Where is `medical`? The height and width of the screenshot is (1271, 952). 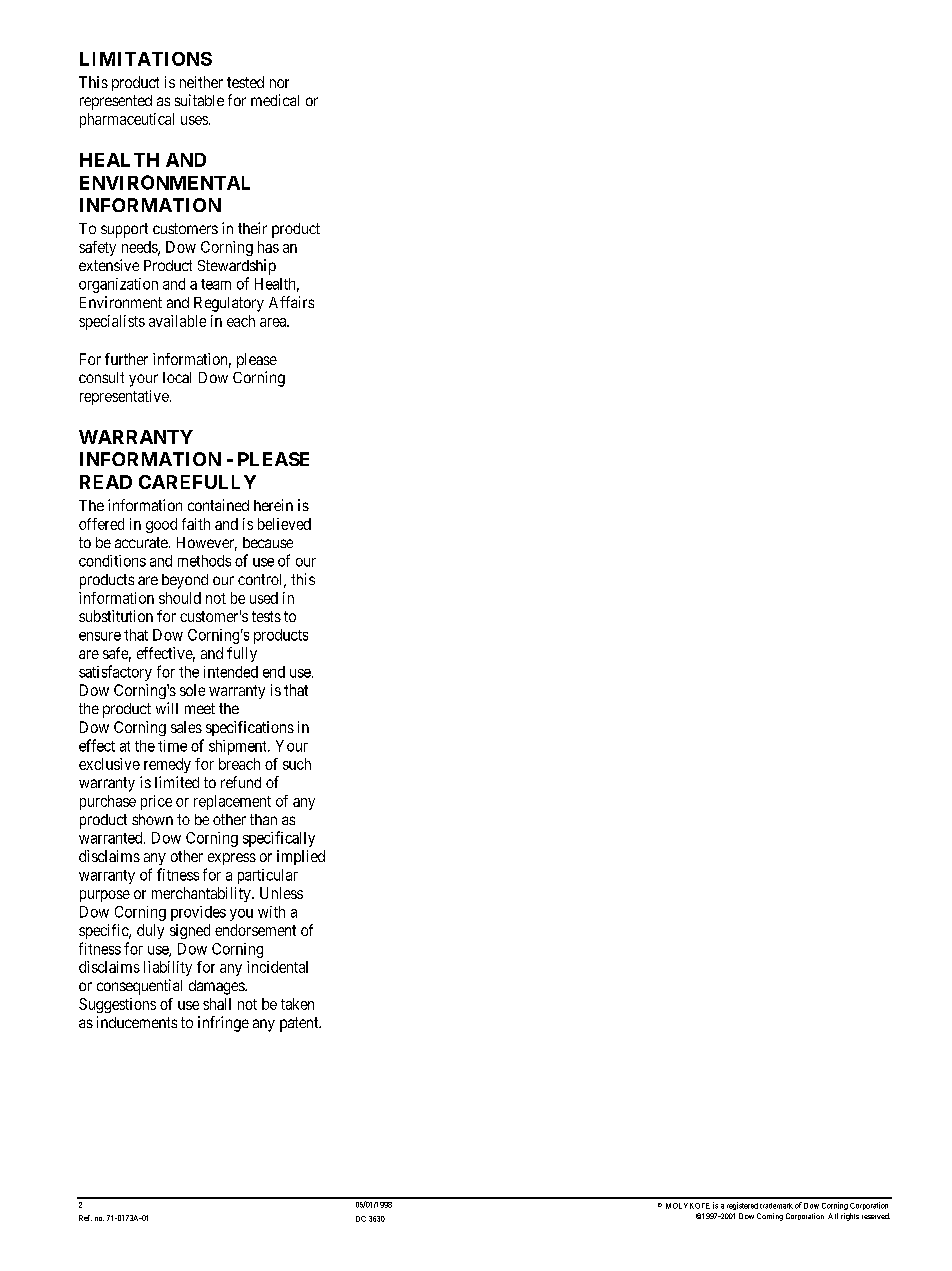 medical is located at coordinates (275, 100).
